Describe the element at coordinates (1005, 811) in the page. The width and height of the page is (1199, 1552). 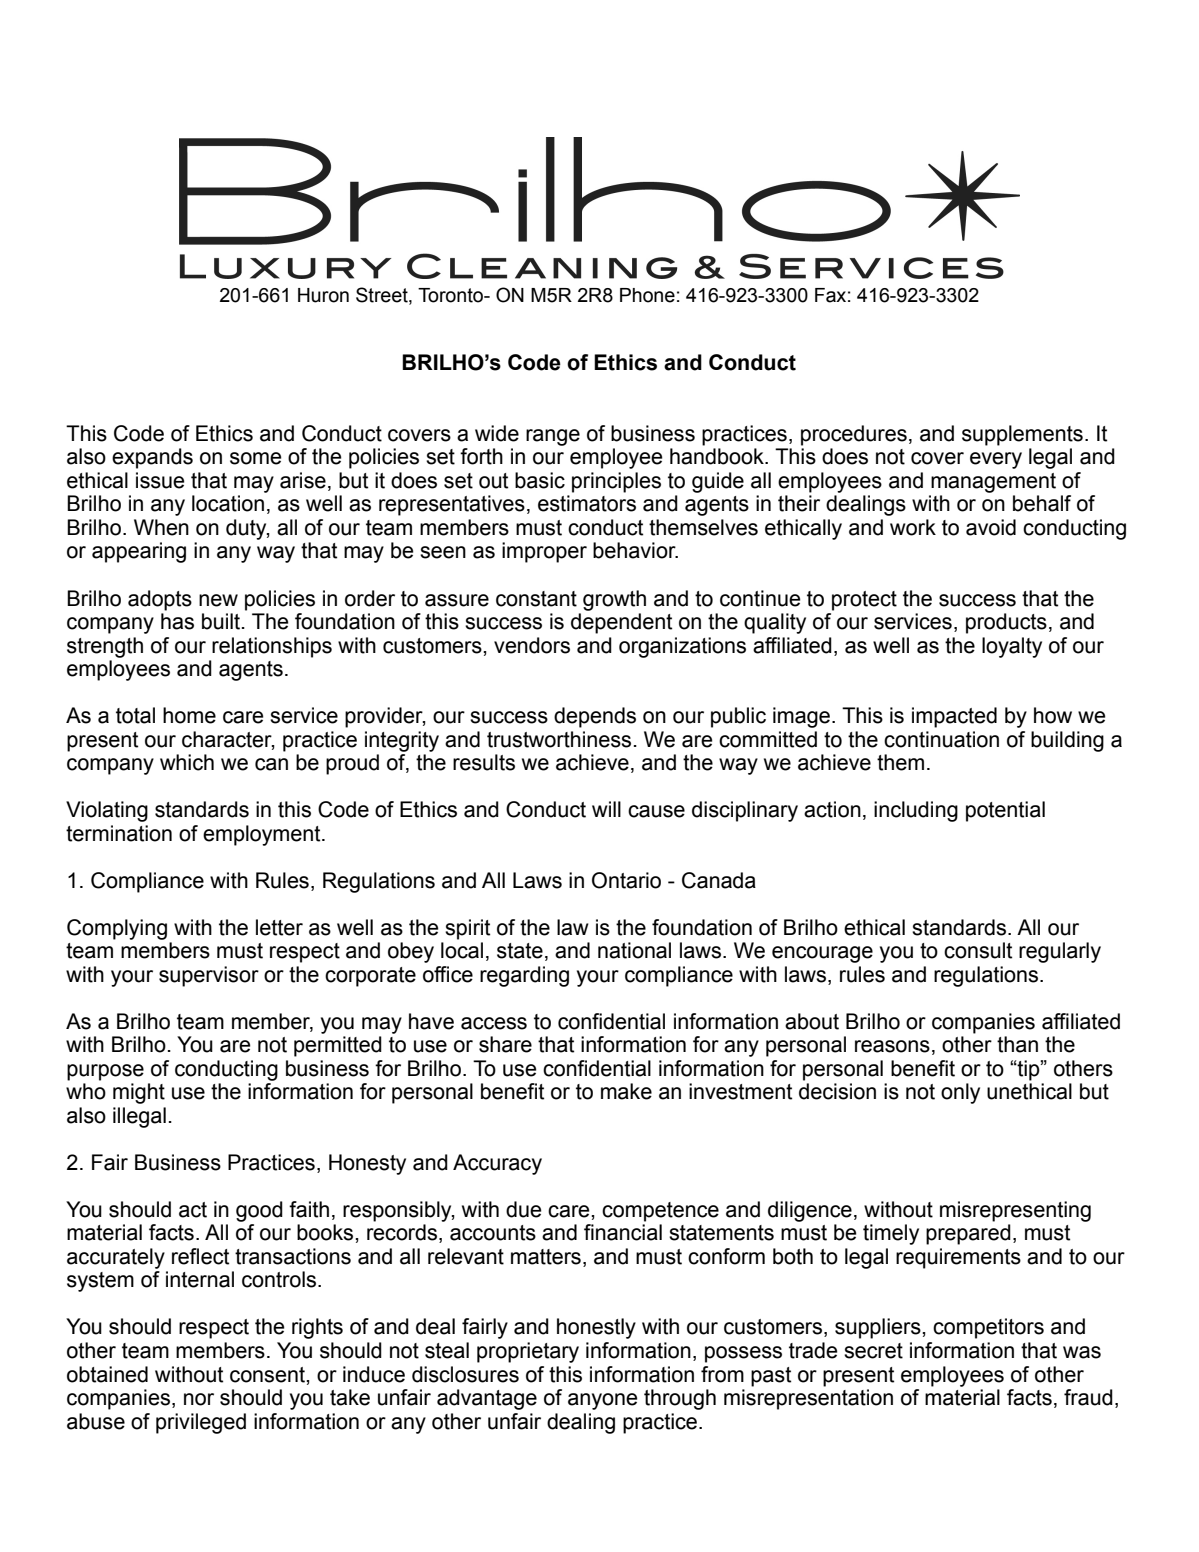
I see `potential` at that location.
